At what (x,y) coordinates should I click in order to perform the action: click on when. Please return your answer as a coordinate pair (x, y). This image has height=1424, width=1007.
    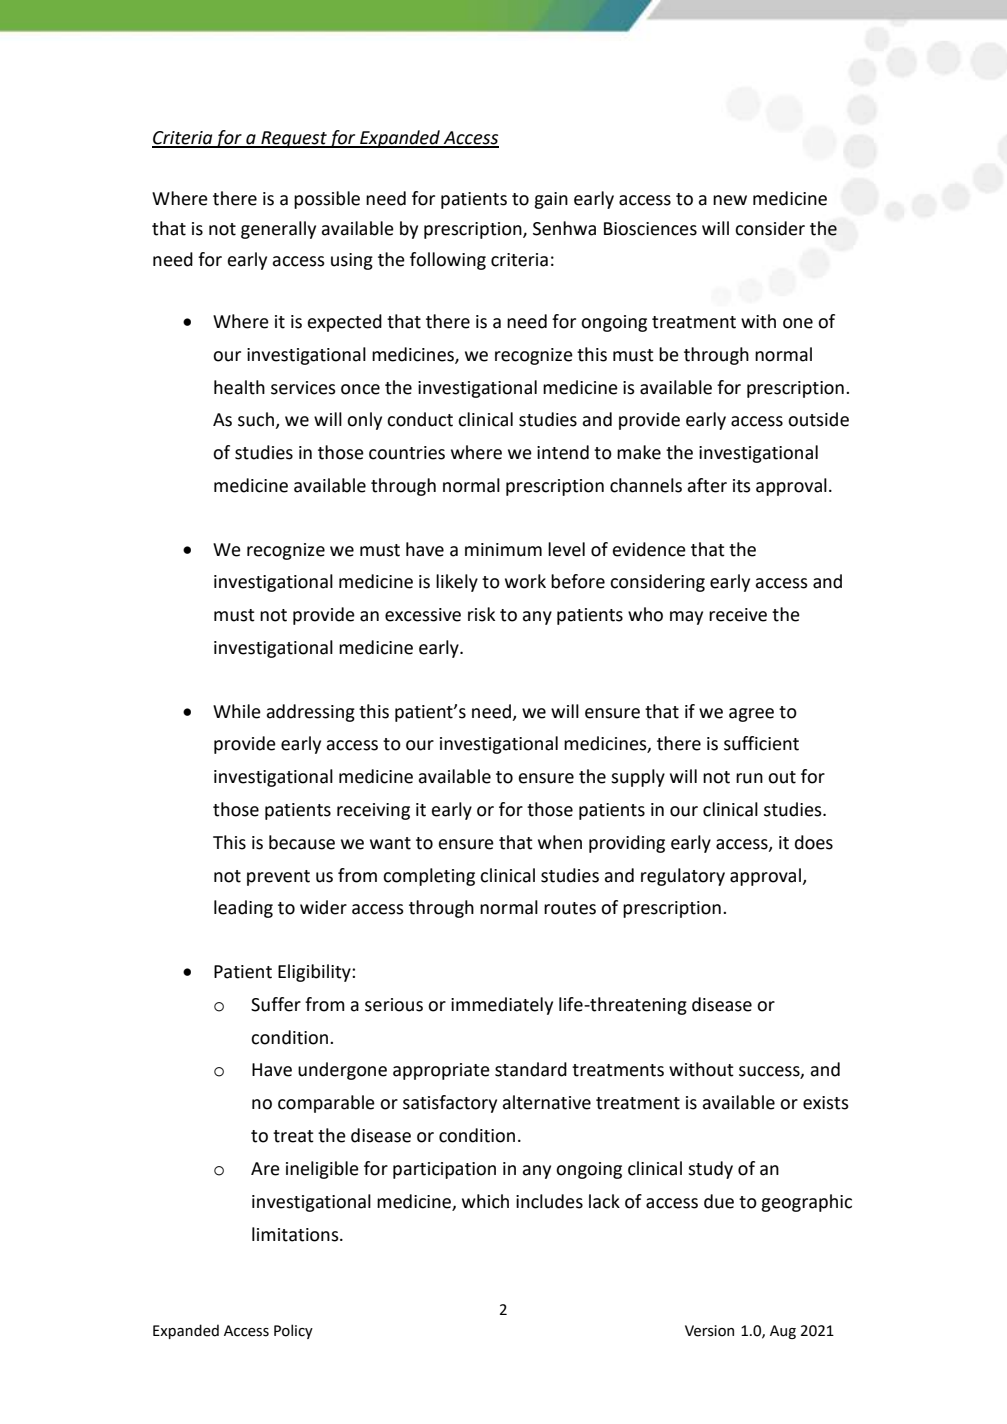
    Looking at the image, I should click on (560, 842).
